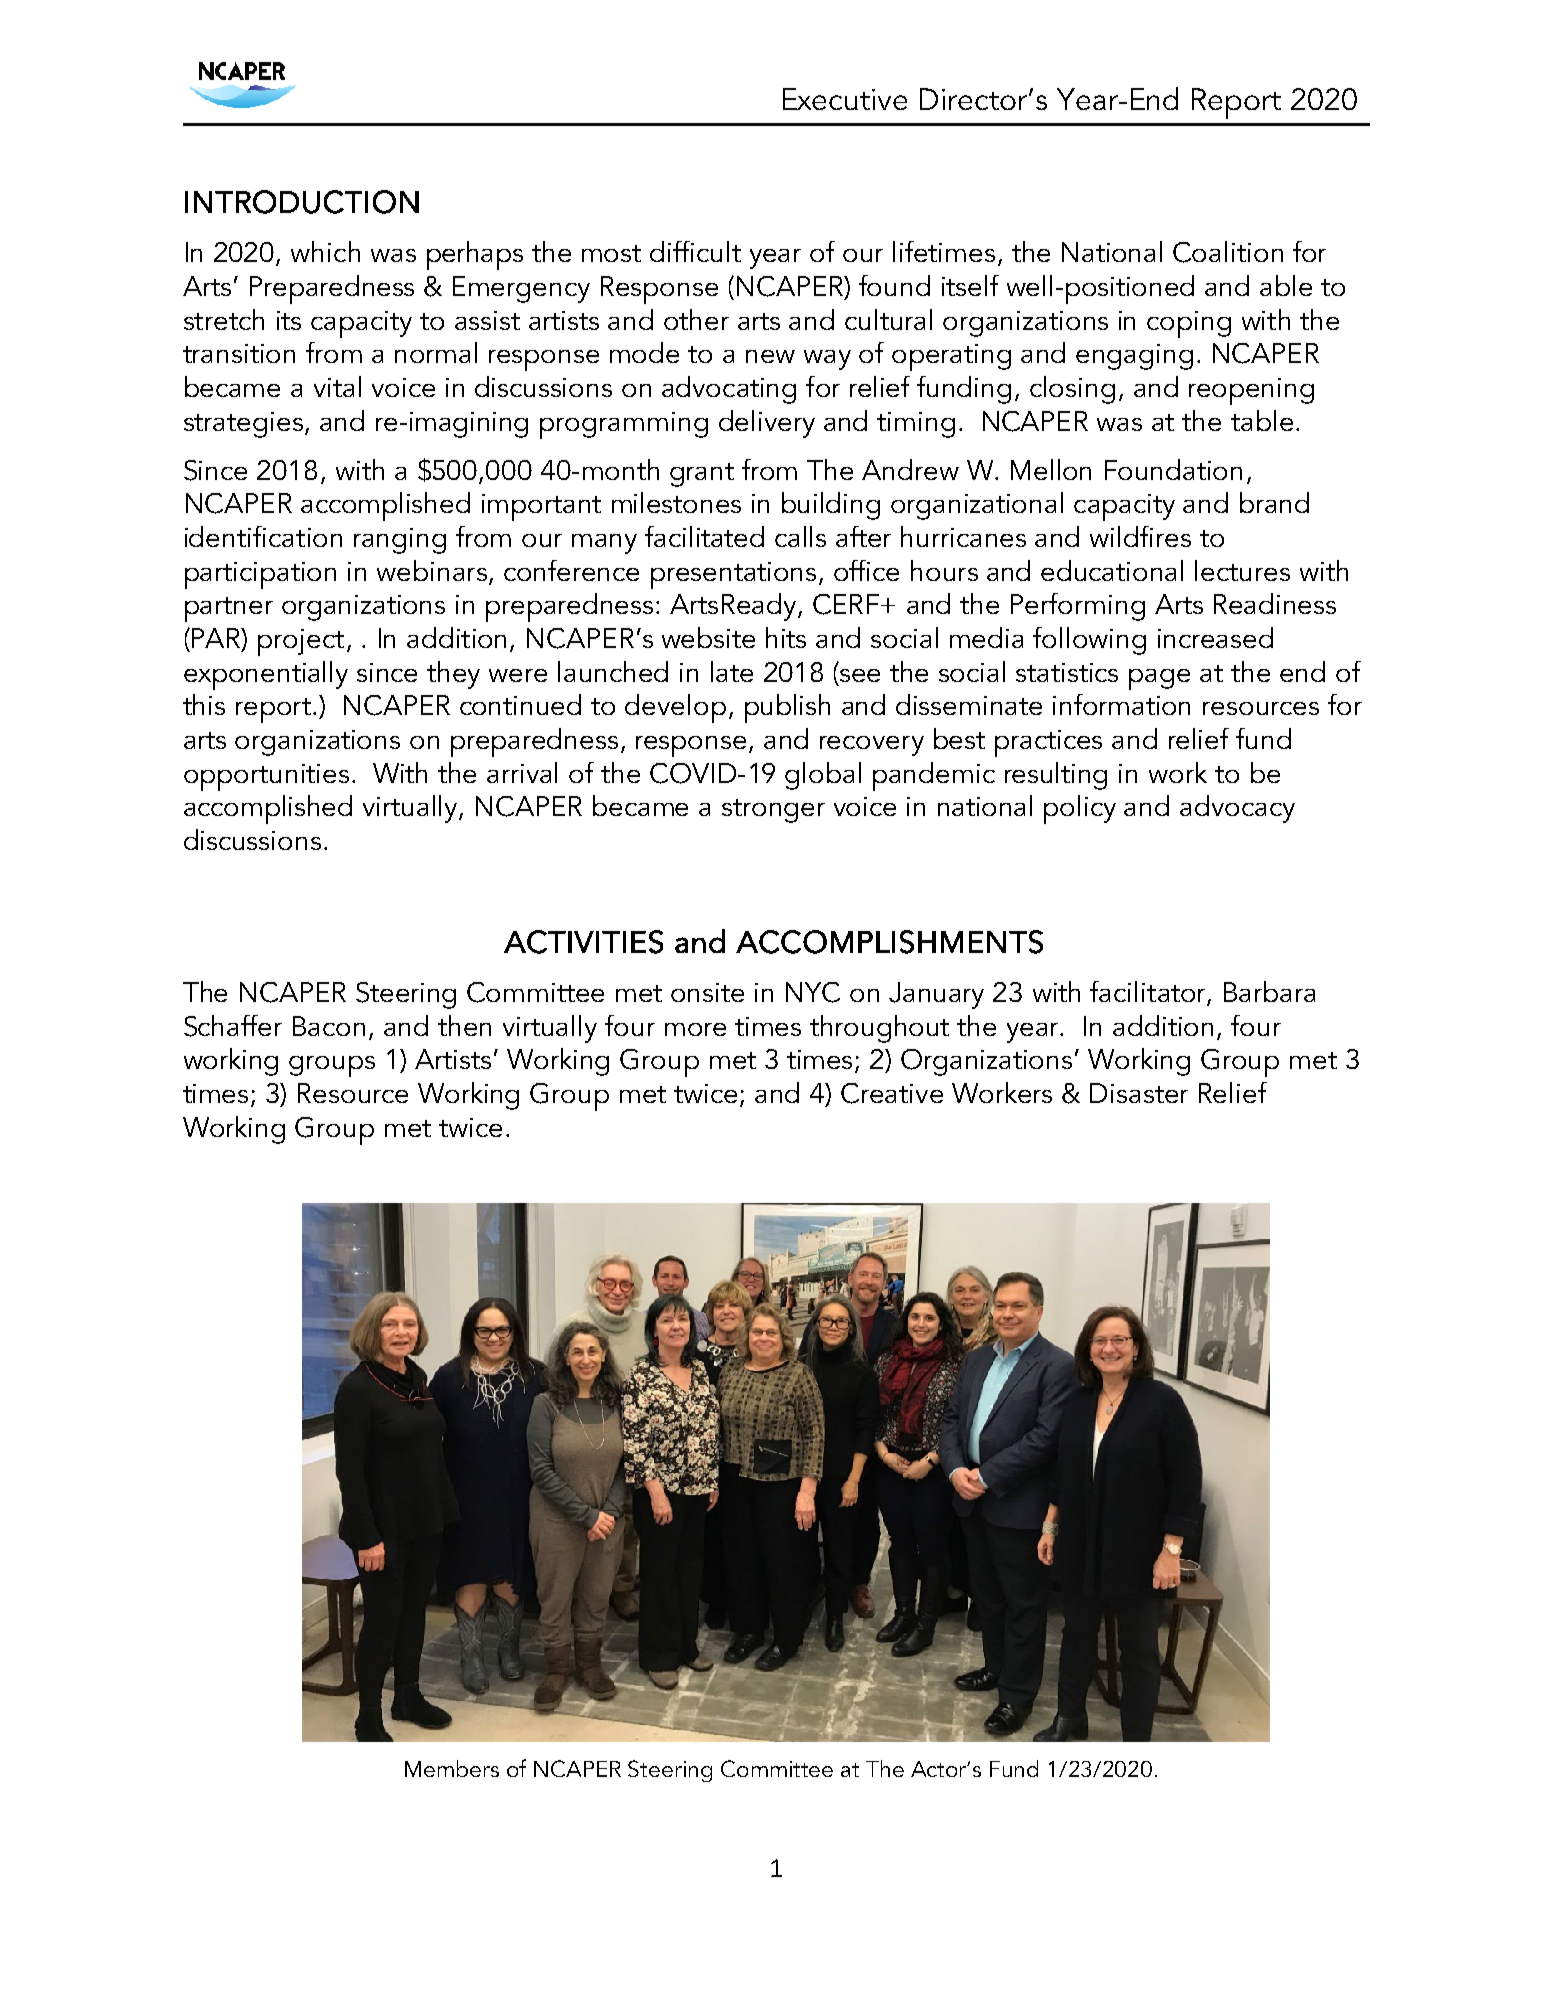 The image size is (1552, 2008). What do you see at coordinates (302, 202) in the screenshot?
I see `INTRODUCTION` at bounding box center [302, 202].
